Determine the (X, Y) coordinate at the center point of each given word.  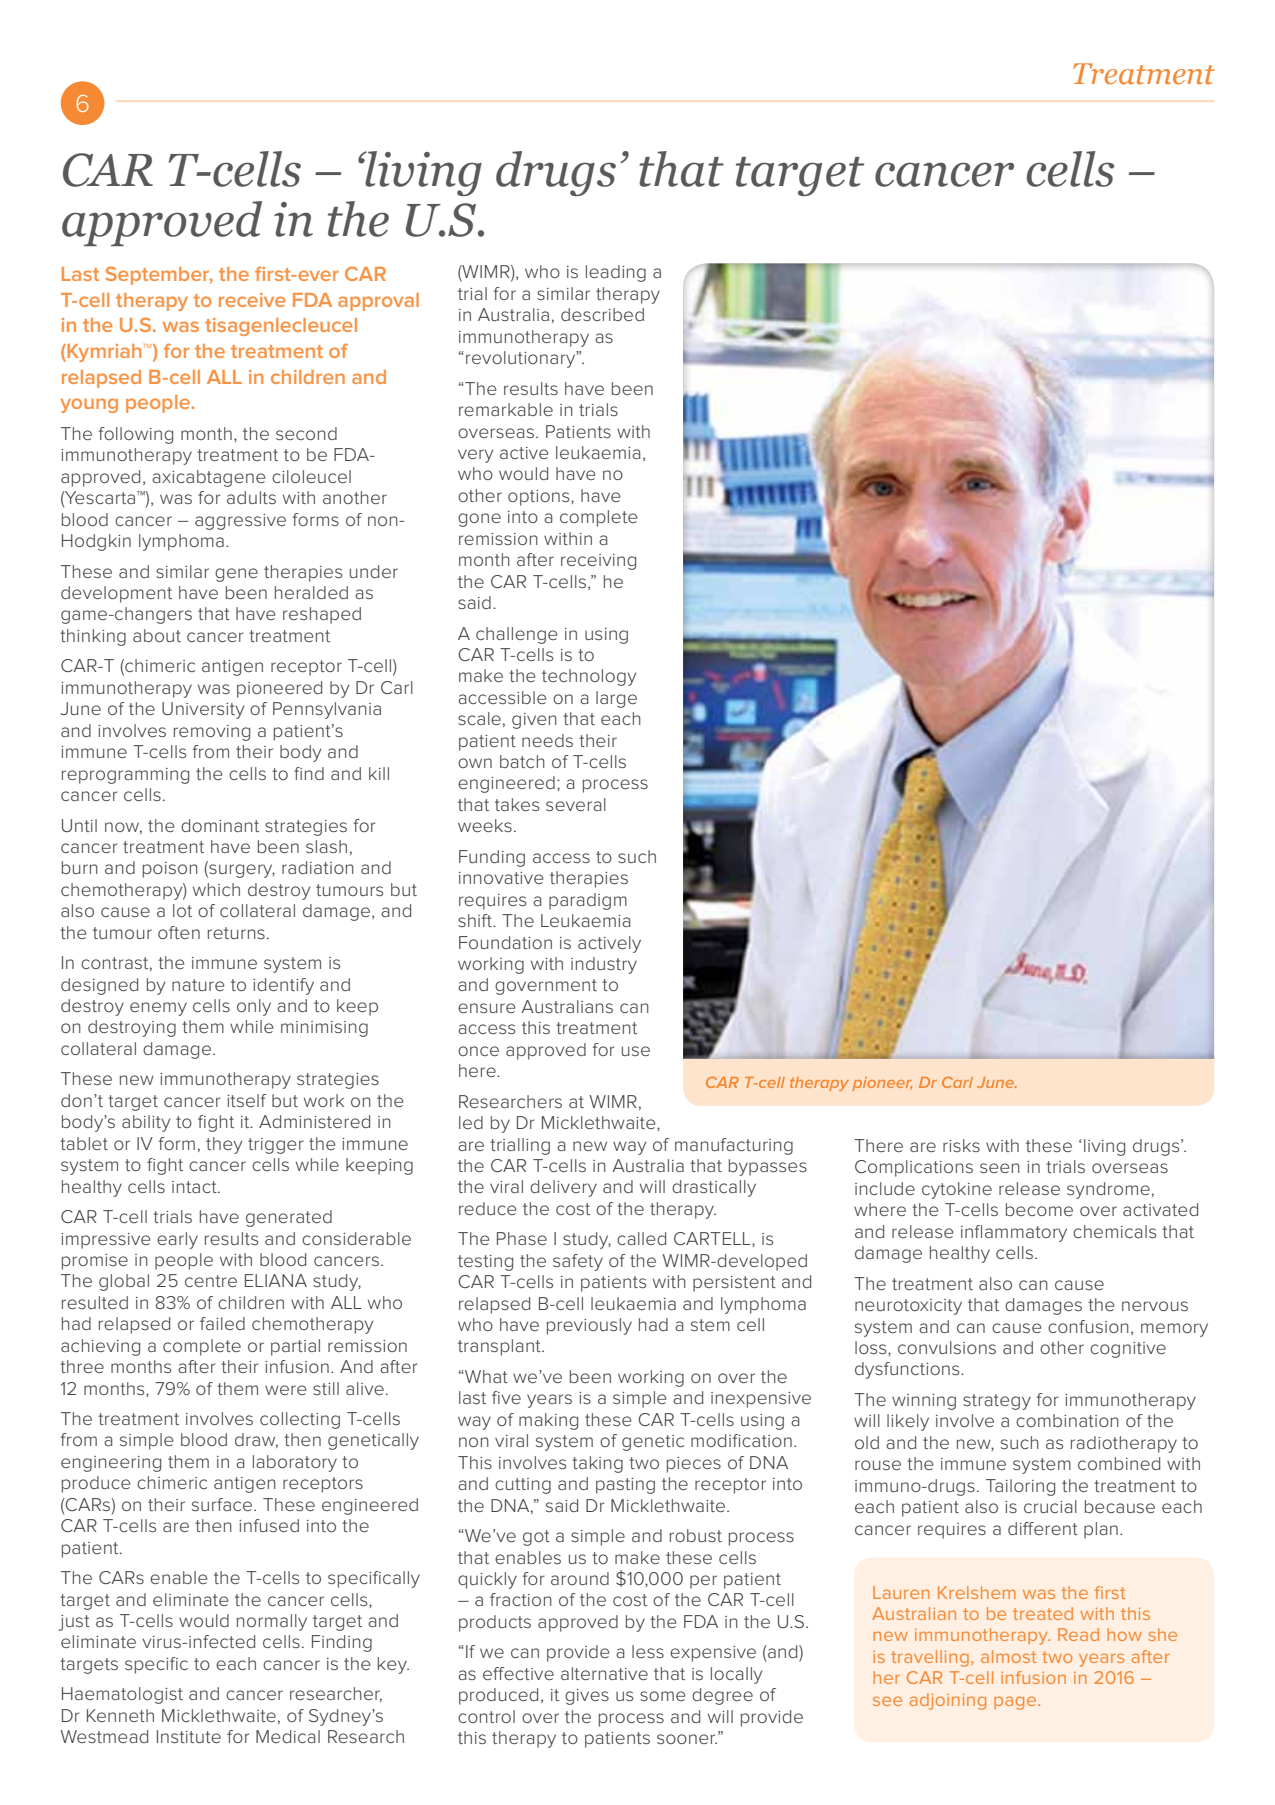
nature (198, 985)
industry (604, 965)
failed (222, 1323)
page (1016, 1703)
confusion (1088, 1326)
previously (589, 1326)
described (602, 314)
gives (587, 1697)
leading (616, 273)
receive (252, 300)
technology (589, 677)
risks (961, 1145)
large (616, 699)
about (157, 635)
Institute (189, 1736)
